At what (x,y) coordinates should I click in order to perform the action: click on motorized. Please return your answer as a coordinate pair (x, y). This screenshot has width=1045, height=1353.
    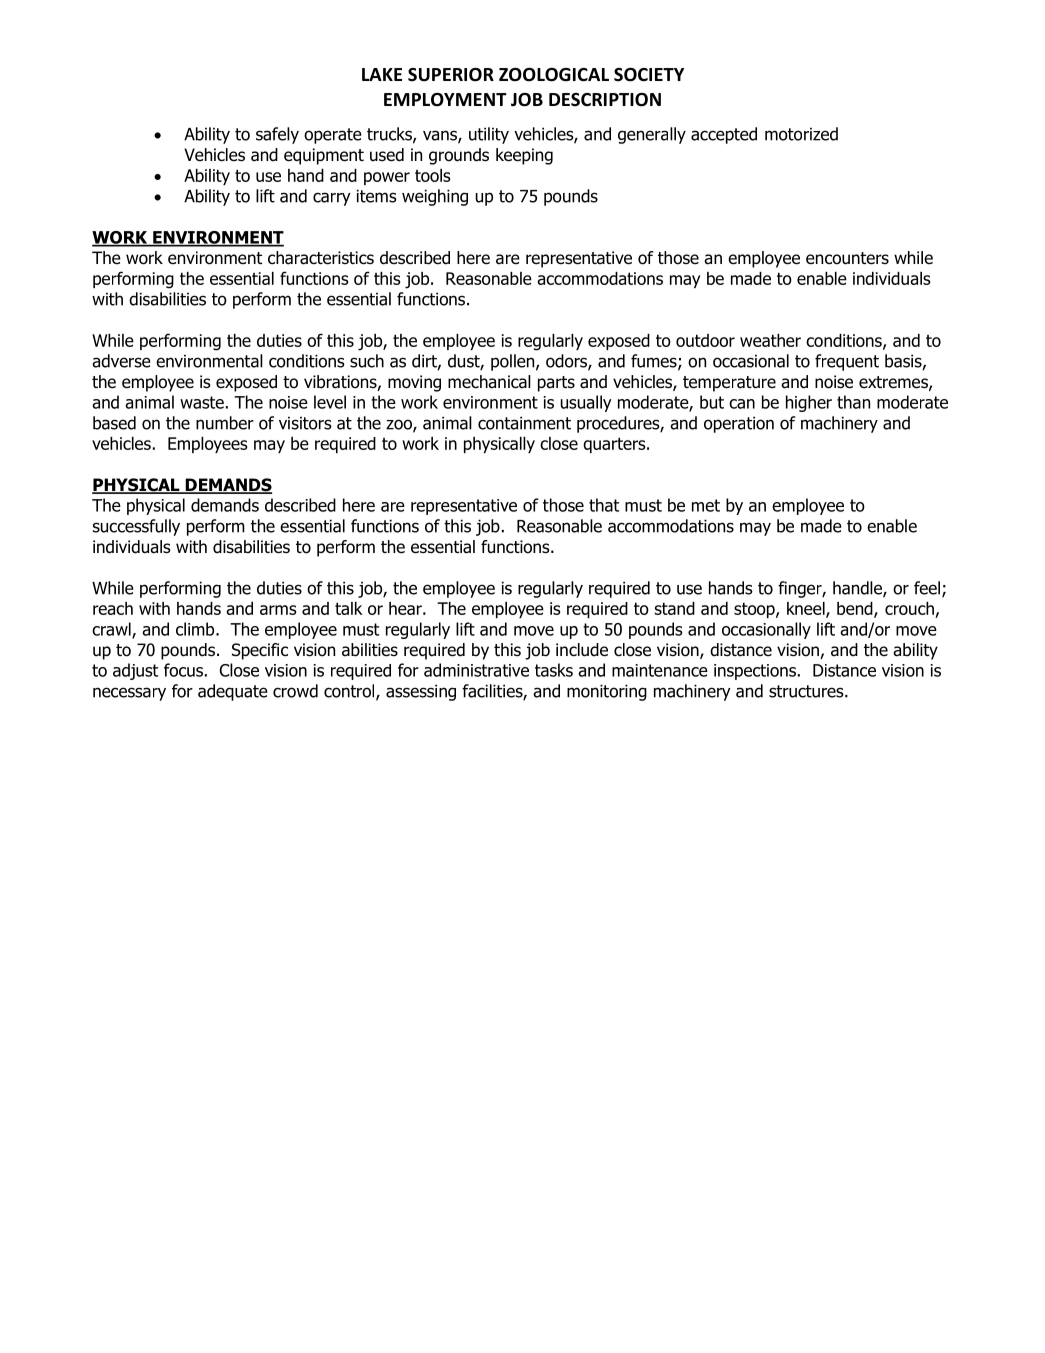
    Looking at the image, I should click on (801, 134).
